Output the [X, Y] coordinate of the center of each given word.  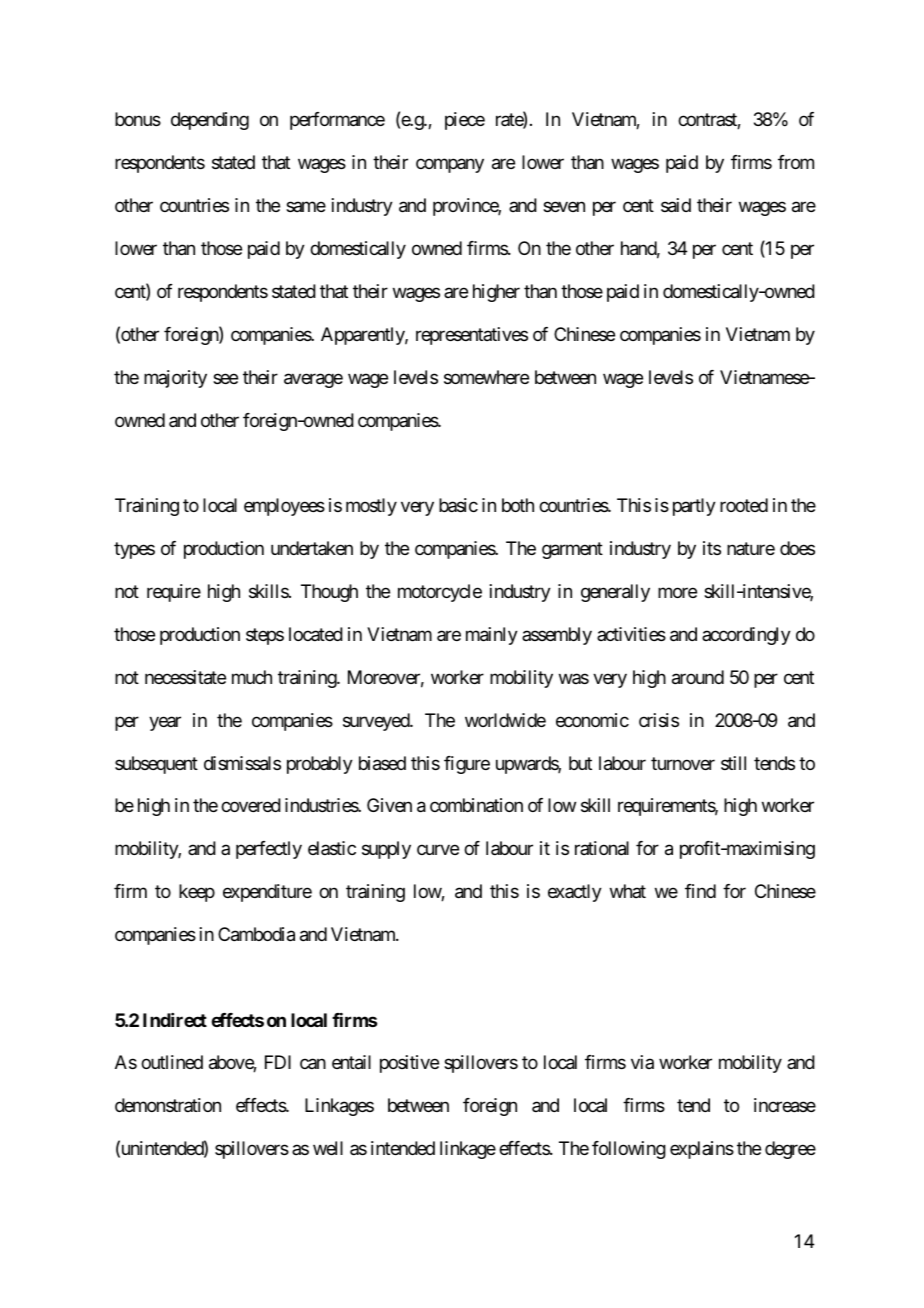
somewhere [486, 377]
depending [210, 121]
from [796, 162]
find [700, 891]
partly [694, 507]
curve [438, 850]
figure [467, 765]
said [676, 205]
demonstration [168, 1105]
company [450, 166]
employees [284, 507]
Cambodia [256, 934]
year [165, 723]
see [225, 378]
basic [458, 505]
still [733, 763]
